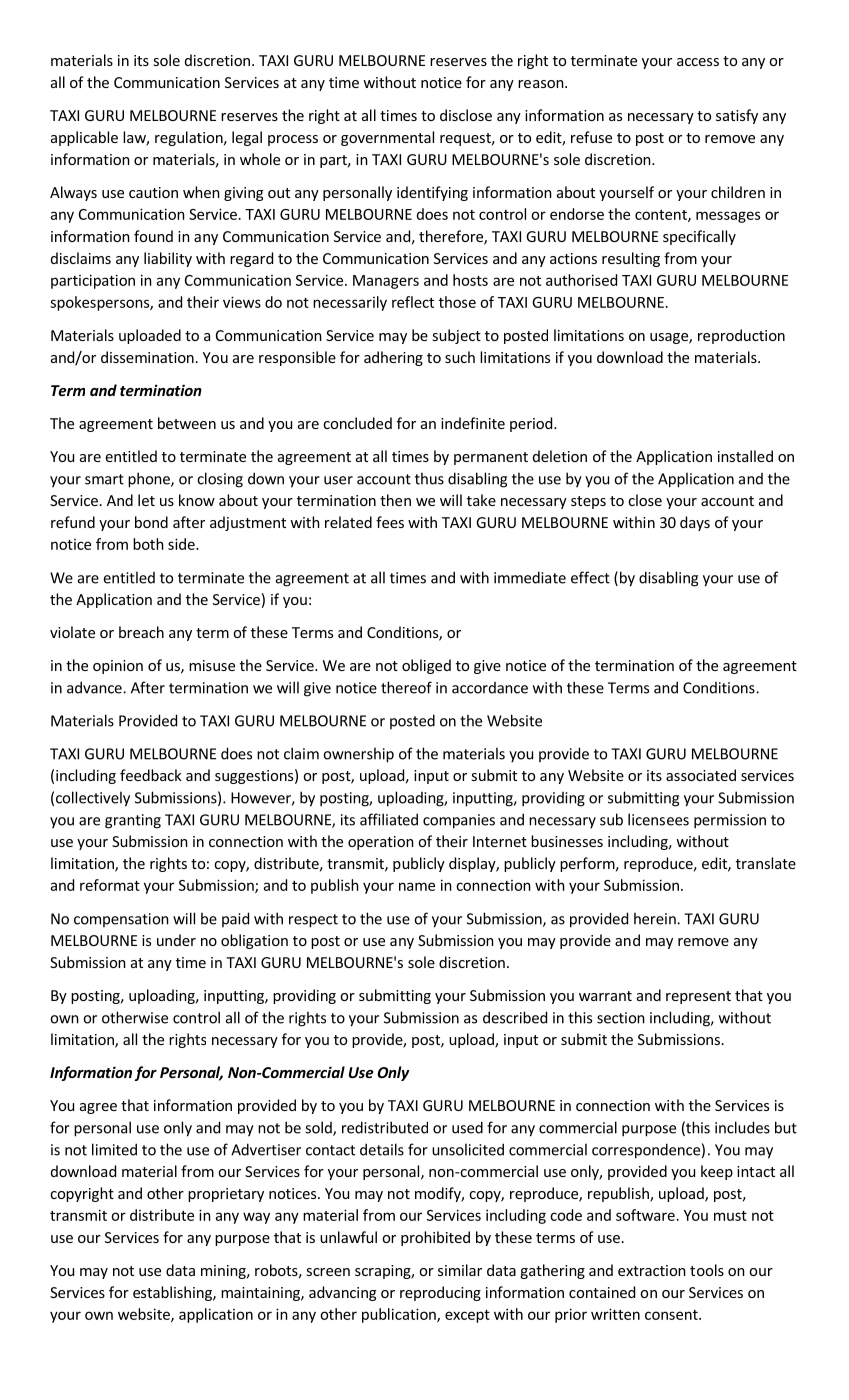  Describe the element at coordinates (387, 138) in the screenshot. I see `governmental` at that location.
